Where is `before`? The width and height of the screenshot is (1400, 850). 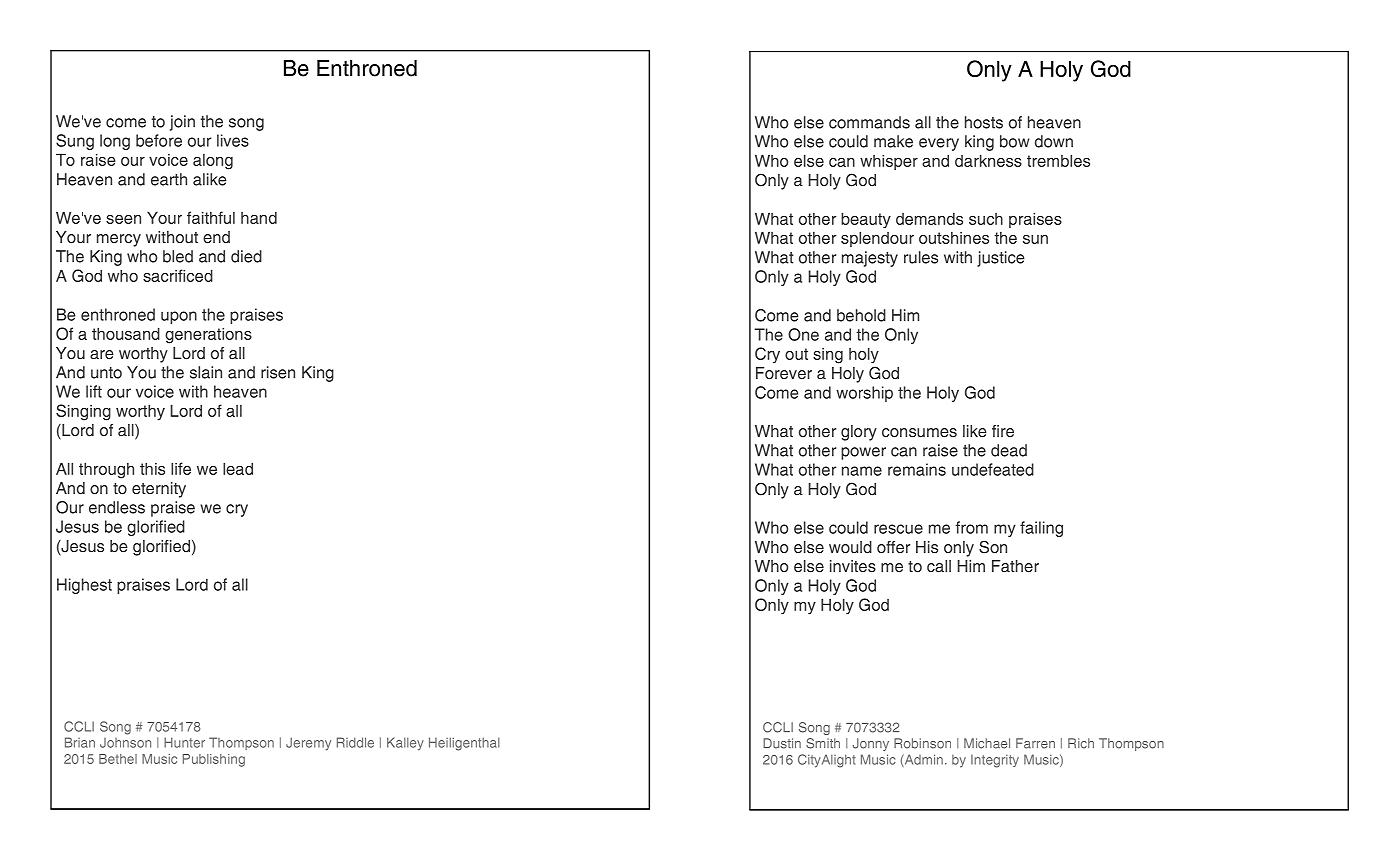
before is located at coordinates (159, 140).
